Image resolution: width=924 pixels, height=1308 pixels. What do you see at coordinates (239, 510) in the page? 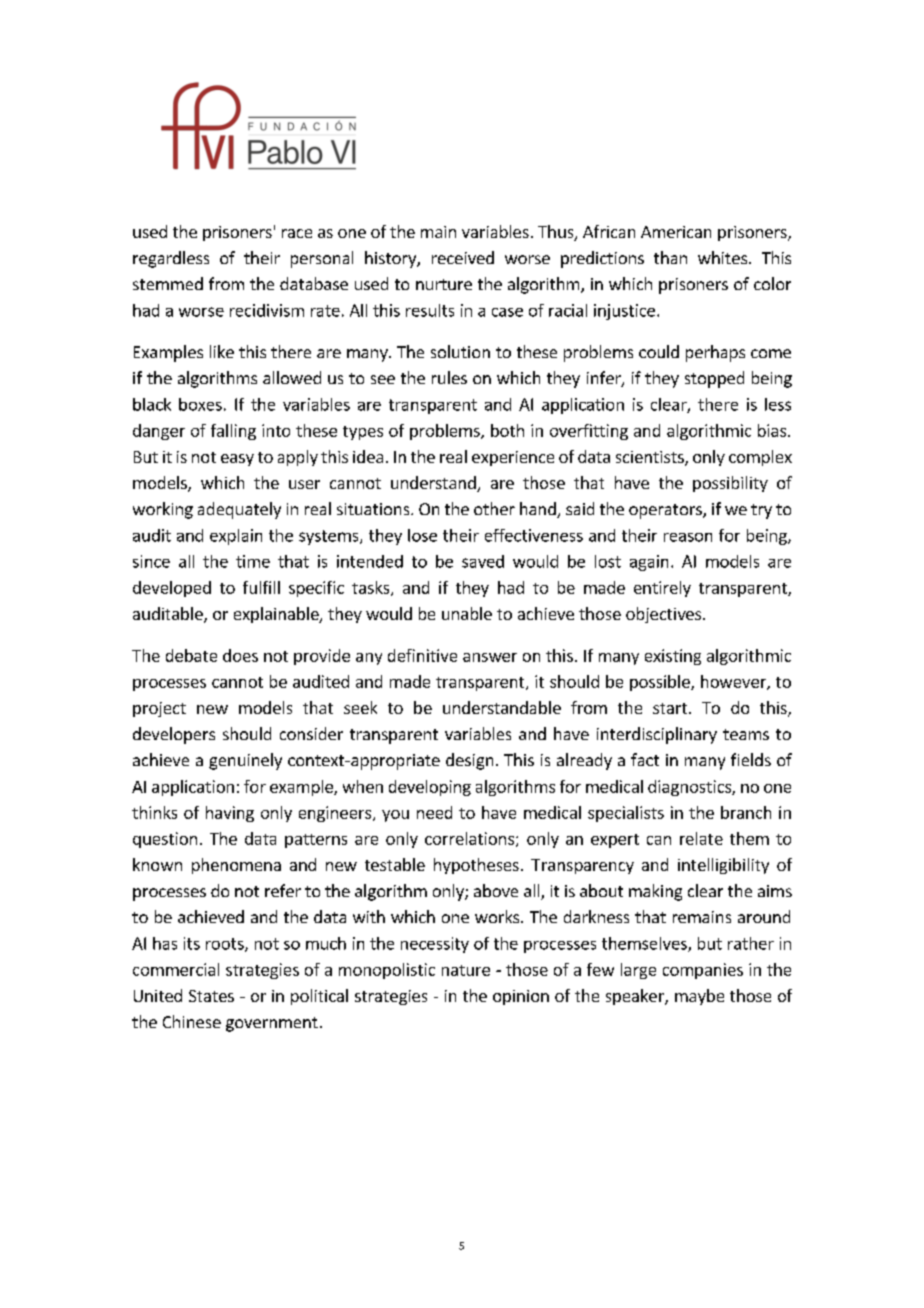
I see `adequately` at bounding box center [239, 510].
